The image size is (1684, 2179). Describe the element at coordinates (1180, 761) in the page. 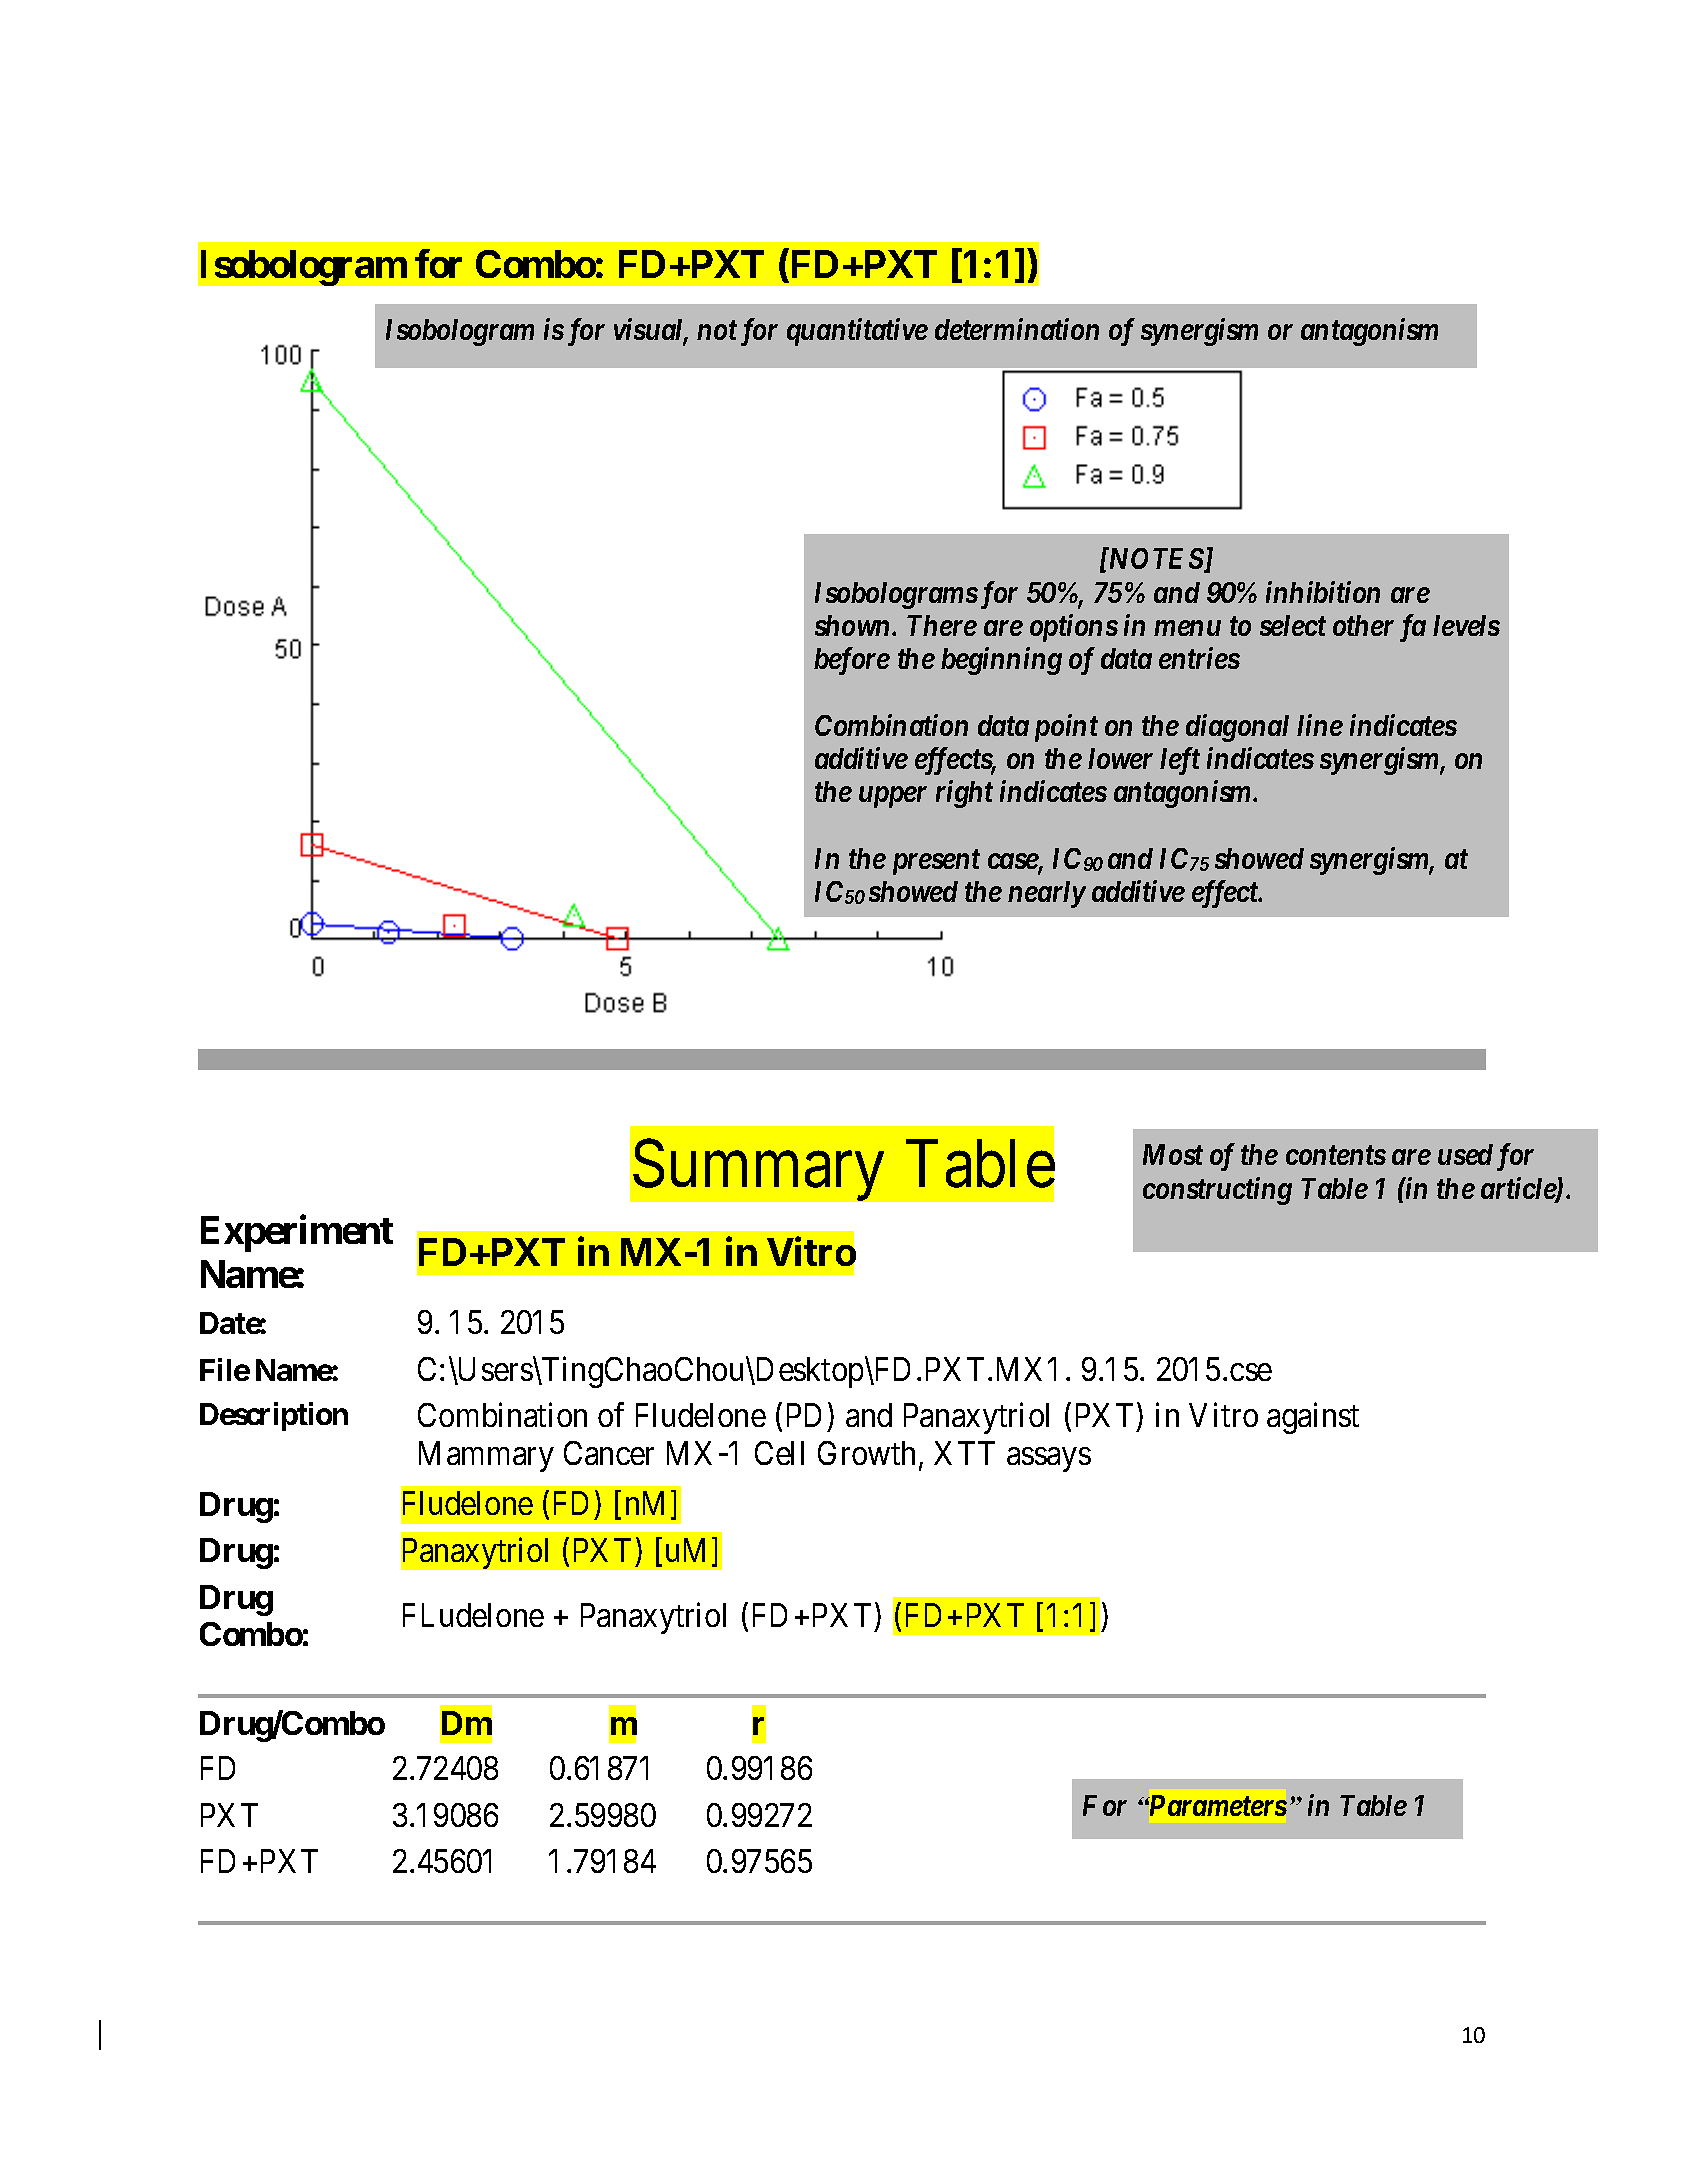

I see `left` at that location.
